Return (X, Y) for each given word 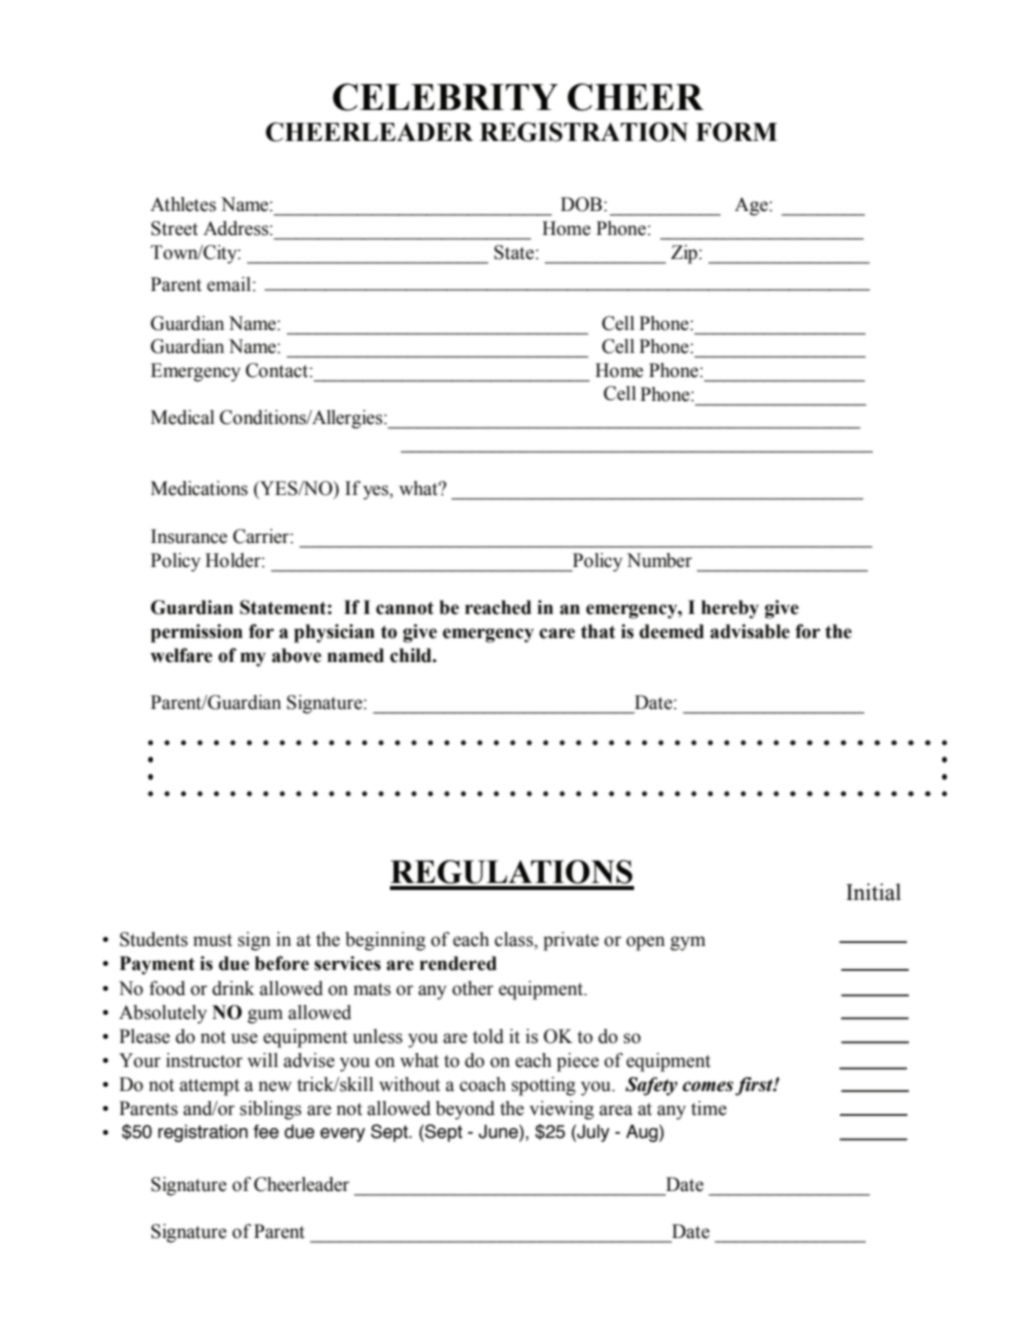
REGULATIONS (511, 872)
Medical (183, 417)
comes (707, 1086)
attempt (210, 1087)
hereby (730, 609)
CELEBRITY (445, 97)
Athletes (183, 204)
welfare (181, 655)
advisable (750, 631)
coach (483, 1084)
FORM (736, 132)
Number (659, 560)
